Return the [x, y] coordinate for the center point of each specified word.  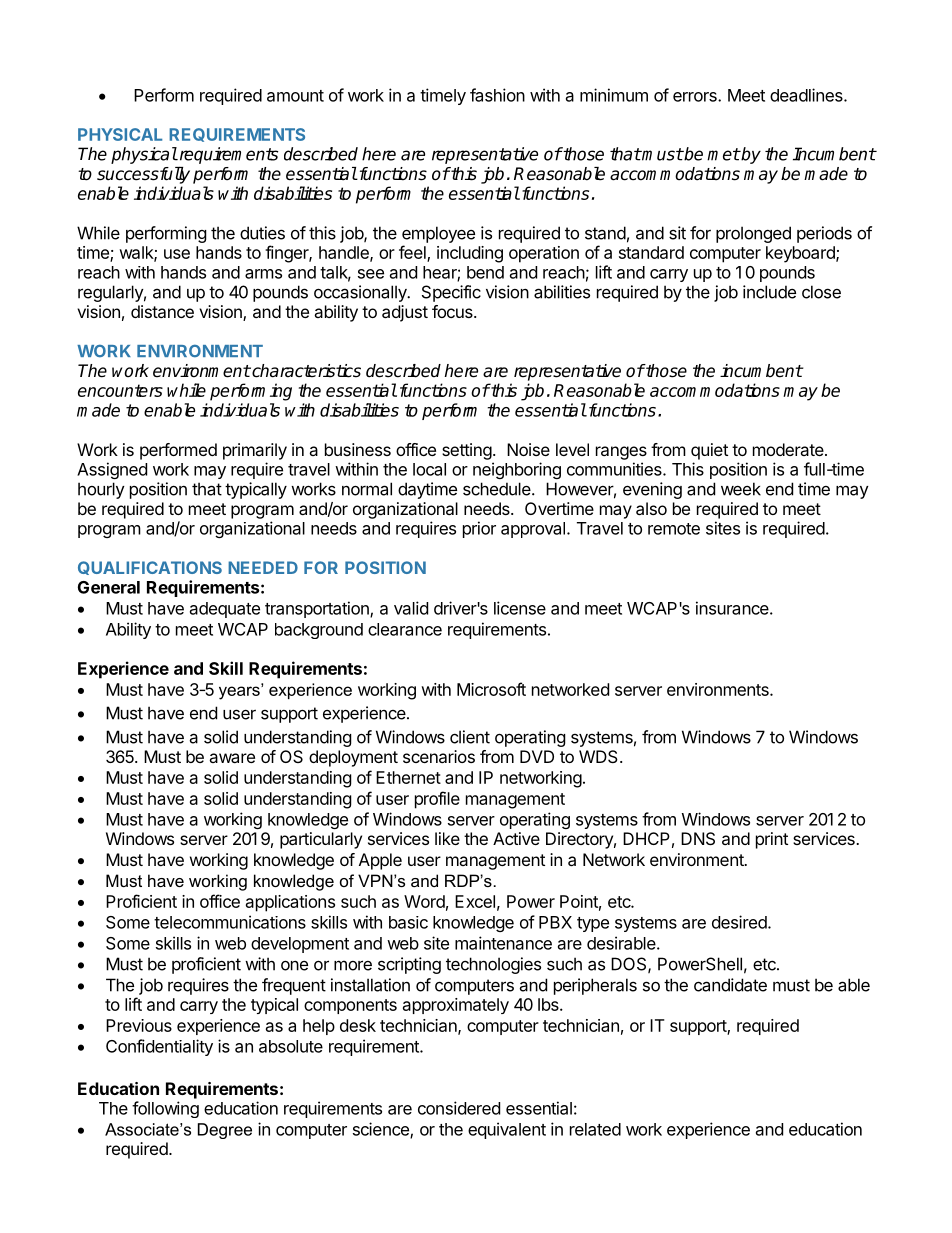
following [165, 1109]
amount [295, 96]
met [723, 154]
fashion [497, 95]
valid [411, 608]
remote [674, 529]
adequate [225, 610]
